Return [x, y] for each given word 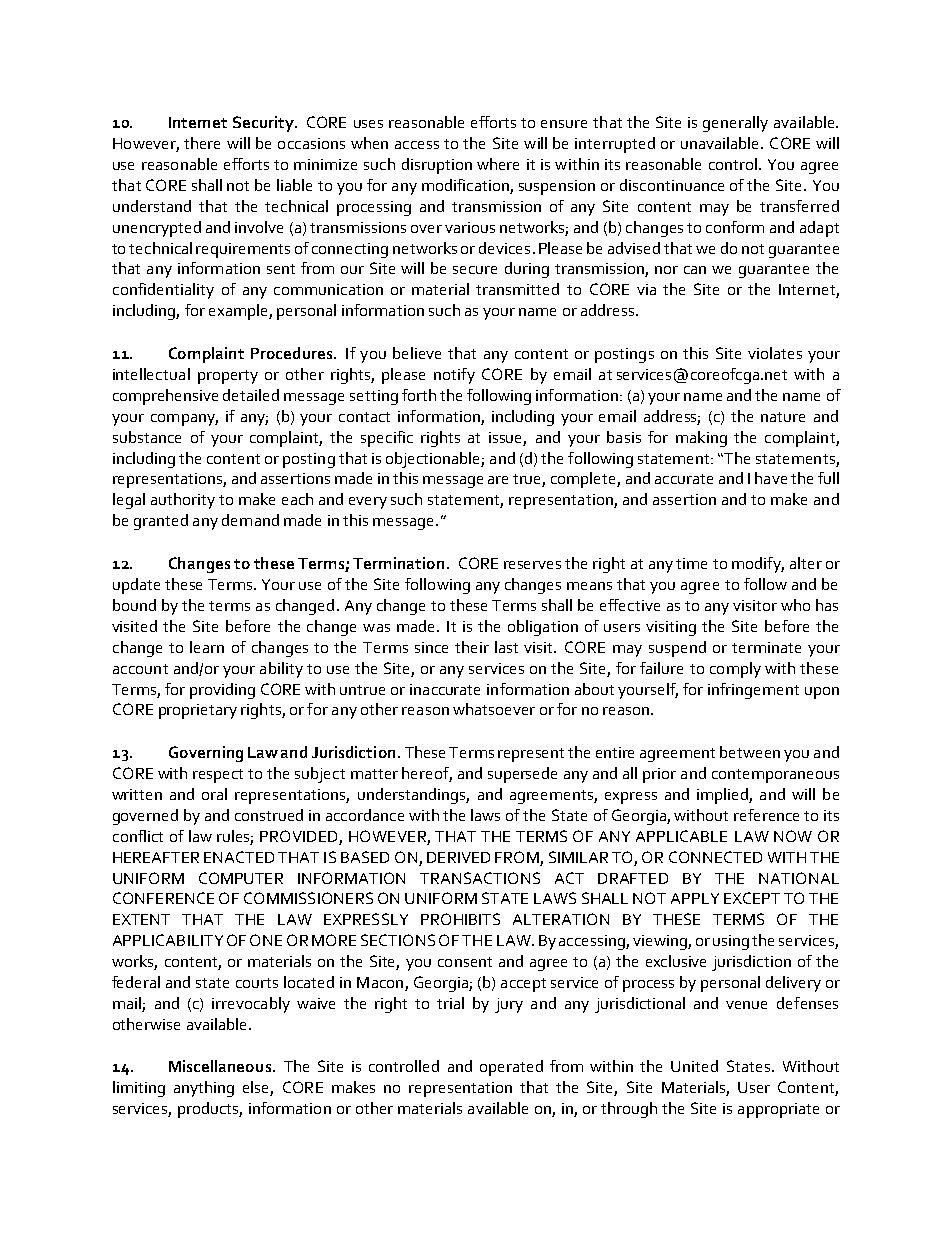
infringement [753, 691]
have [771, 478]
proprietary [198, 711]
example [239, 312]
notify [454, 376]
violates [775, 353]
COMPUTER [241, 878]
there [202, 143]
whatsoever [494, 709]
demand [250, 520]
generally [735, 124]
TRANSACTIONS [480, 878]
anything [204, 1089]
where [498, 164]
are [498, 480]
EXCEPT [752, 898]
